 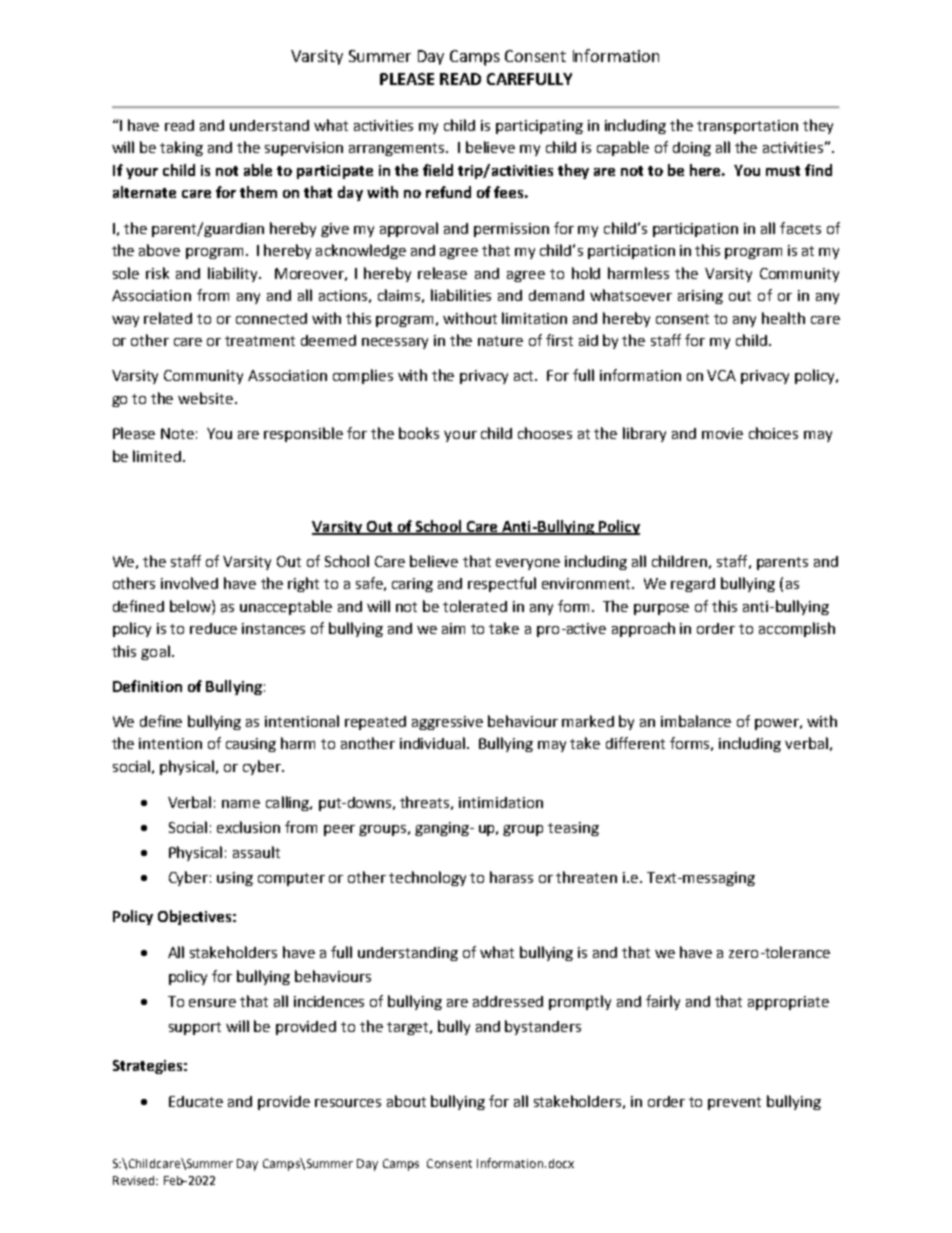 What do you see at coordinates (256, 852) in the document?
I see `assault` at bounding box center [256, 852].
